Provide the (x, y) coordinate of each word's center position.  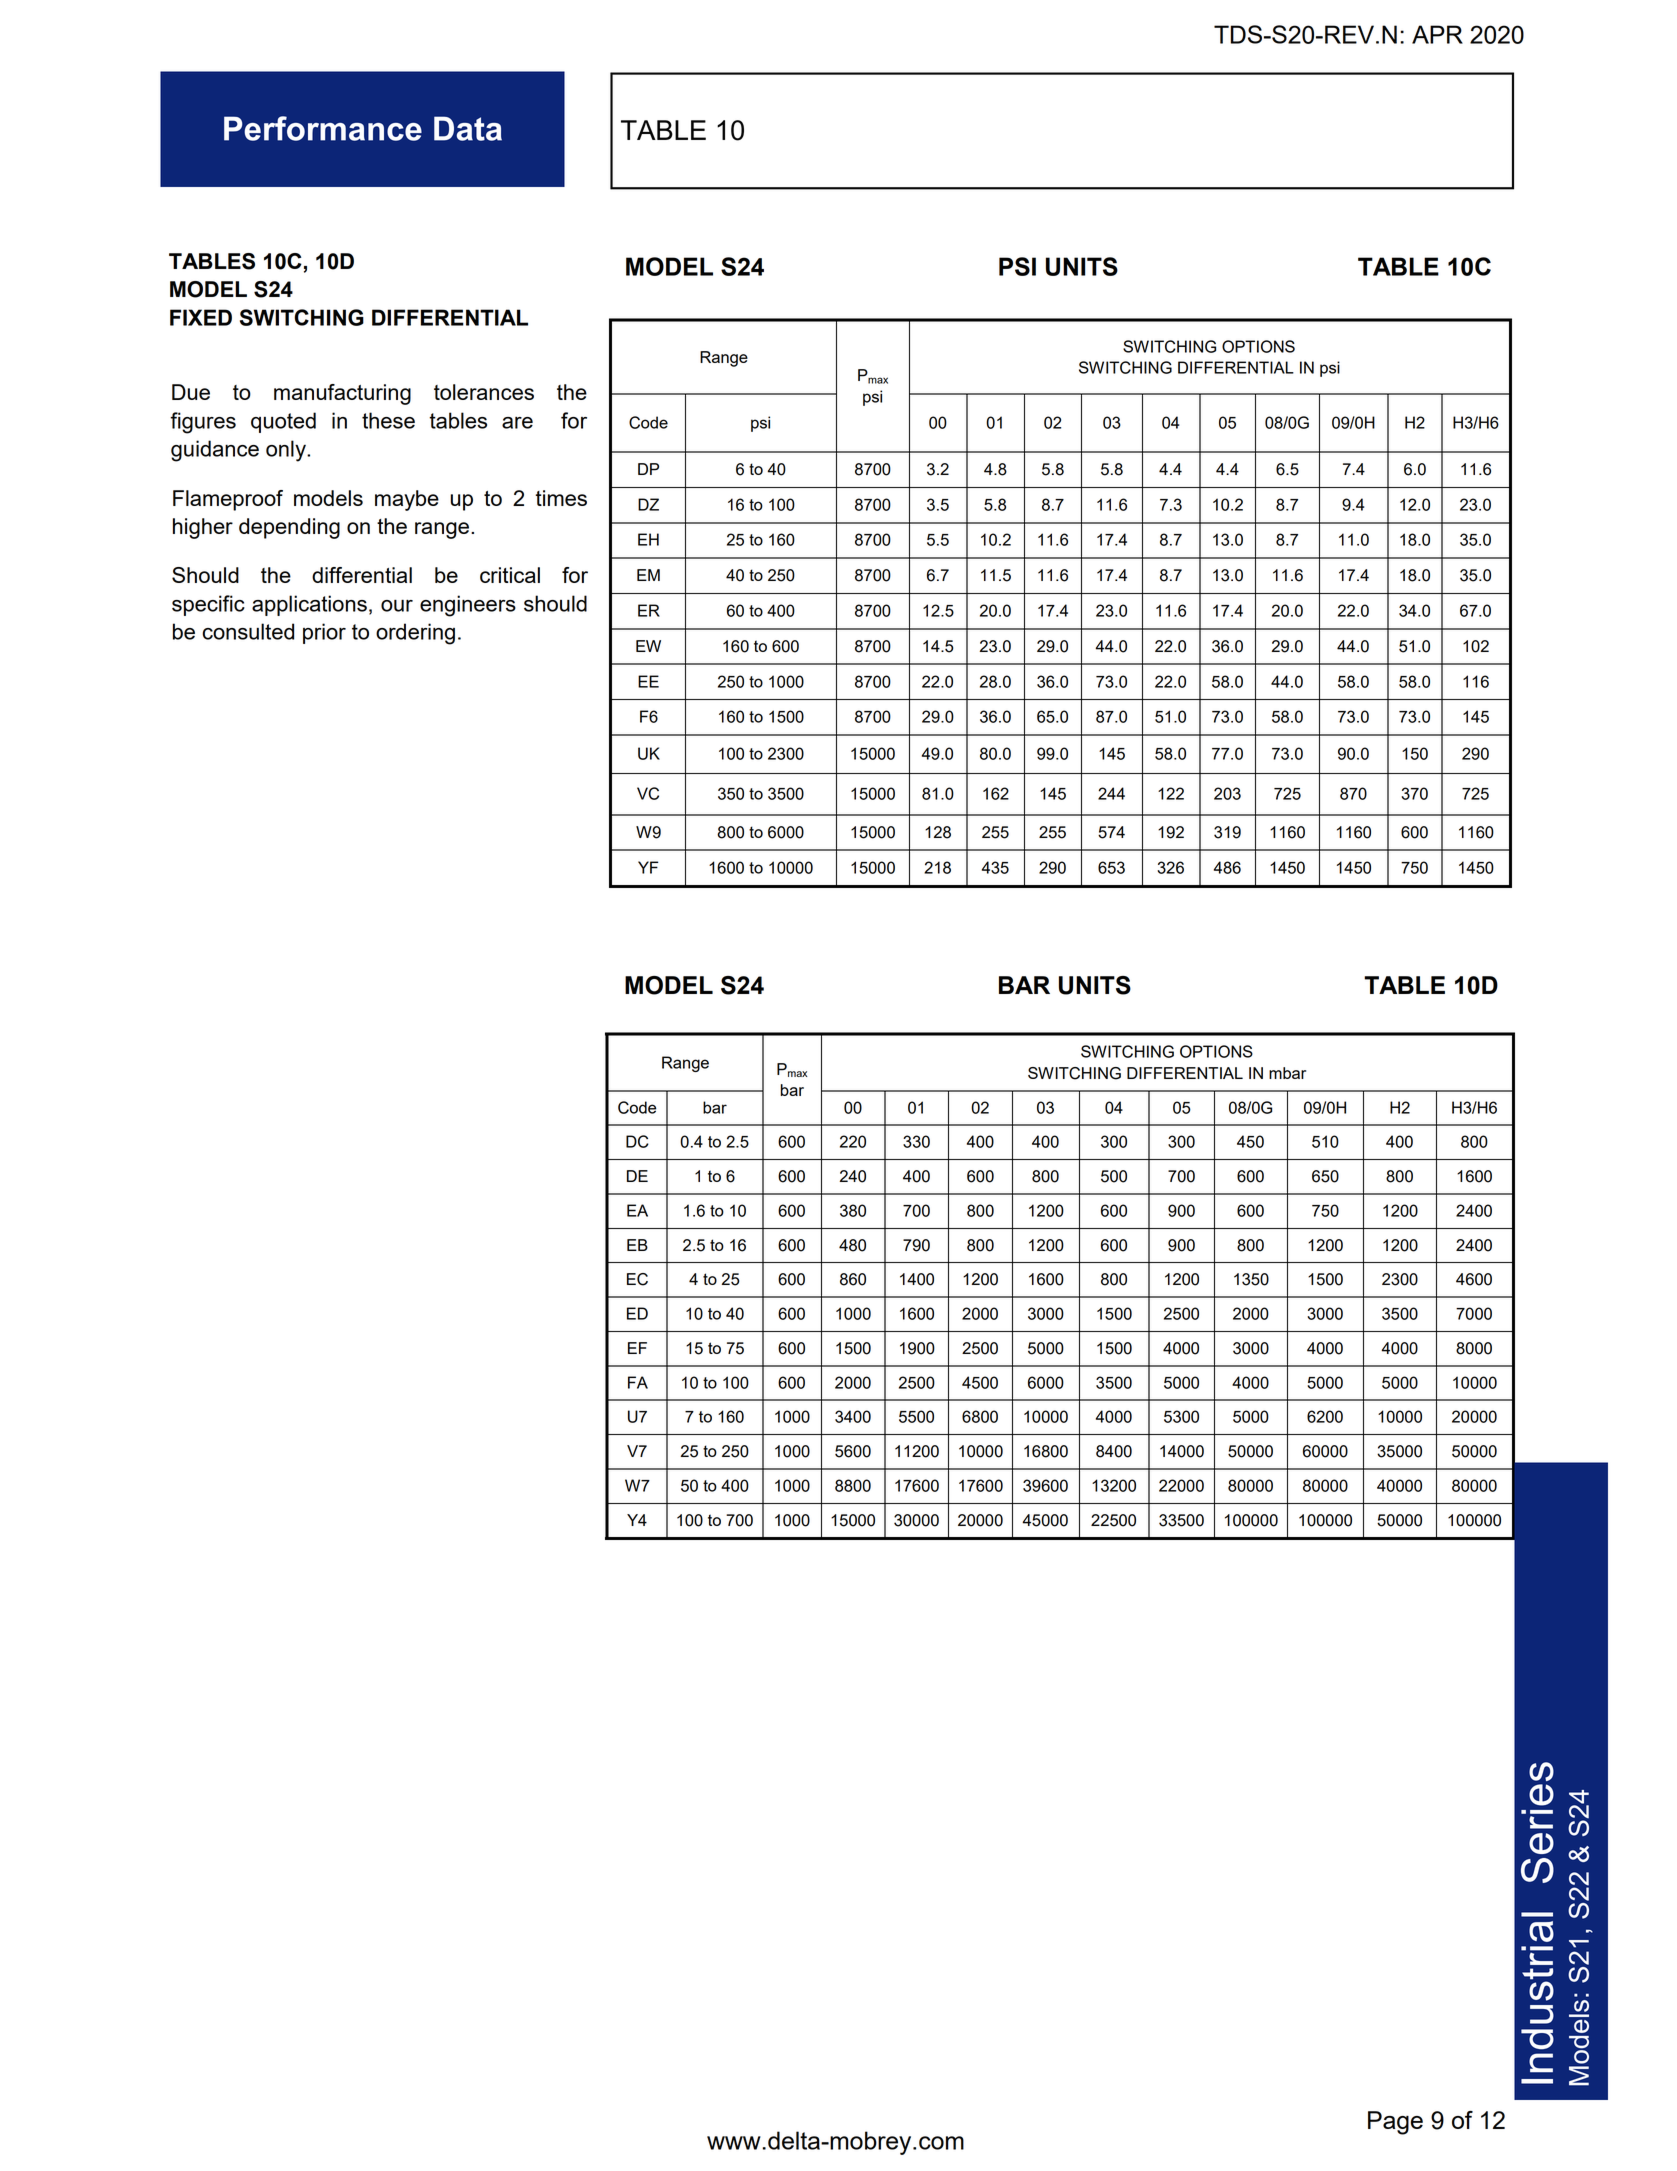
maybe (407, 500)
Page (1395, 2123)
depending (289, 528)
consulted (248, 631)
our (397, 606)
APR (1437, 34)
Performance (323, 128)
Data (468, 128)
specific (208, 605)
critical (510, 575)
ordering (415, 634)
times (561, 498)
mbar (1287, 1073)
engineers (468, 606)
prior (324, 633)
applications (309, 605)
